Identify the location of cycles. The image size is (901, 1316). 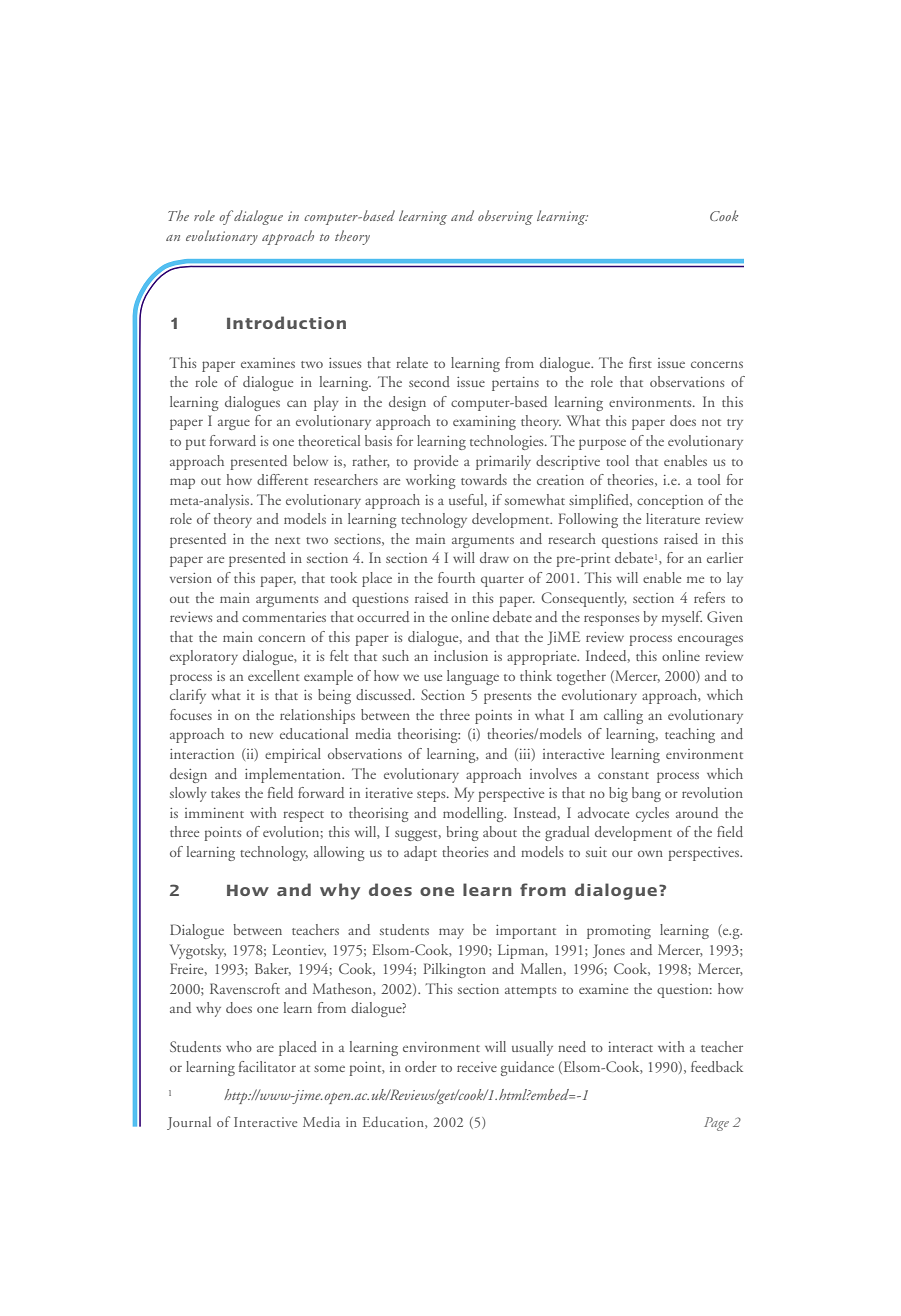
(652, 814).
